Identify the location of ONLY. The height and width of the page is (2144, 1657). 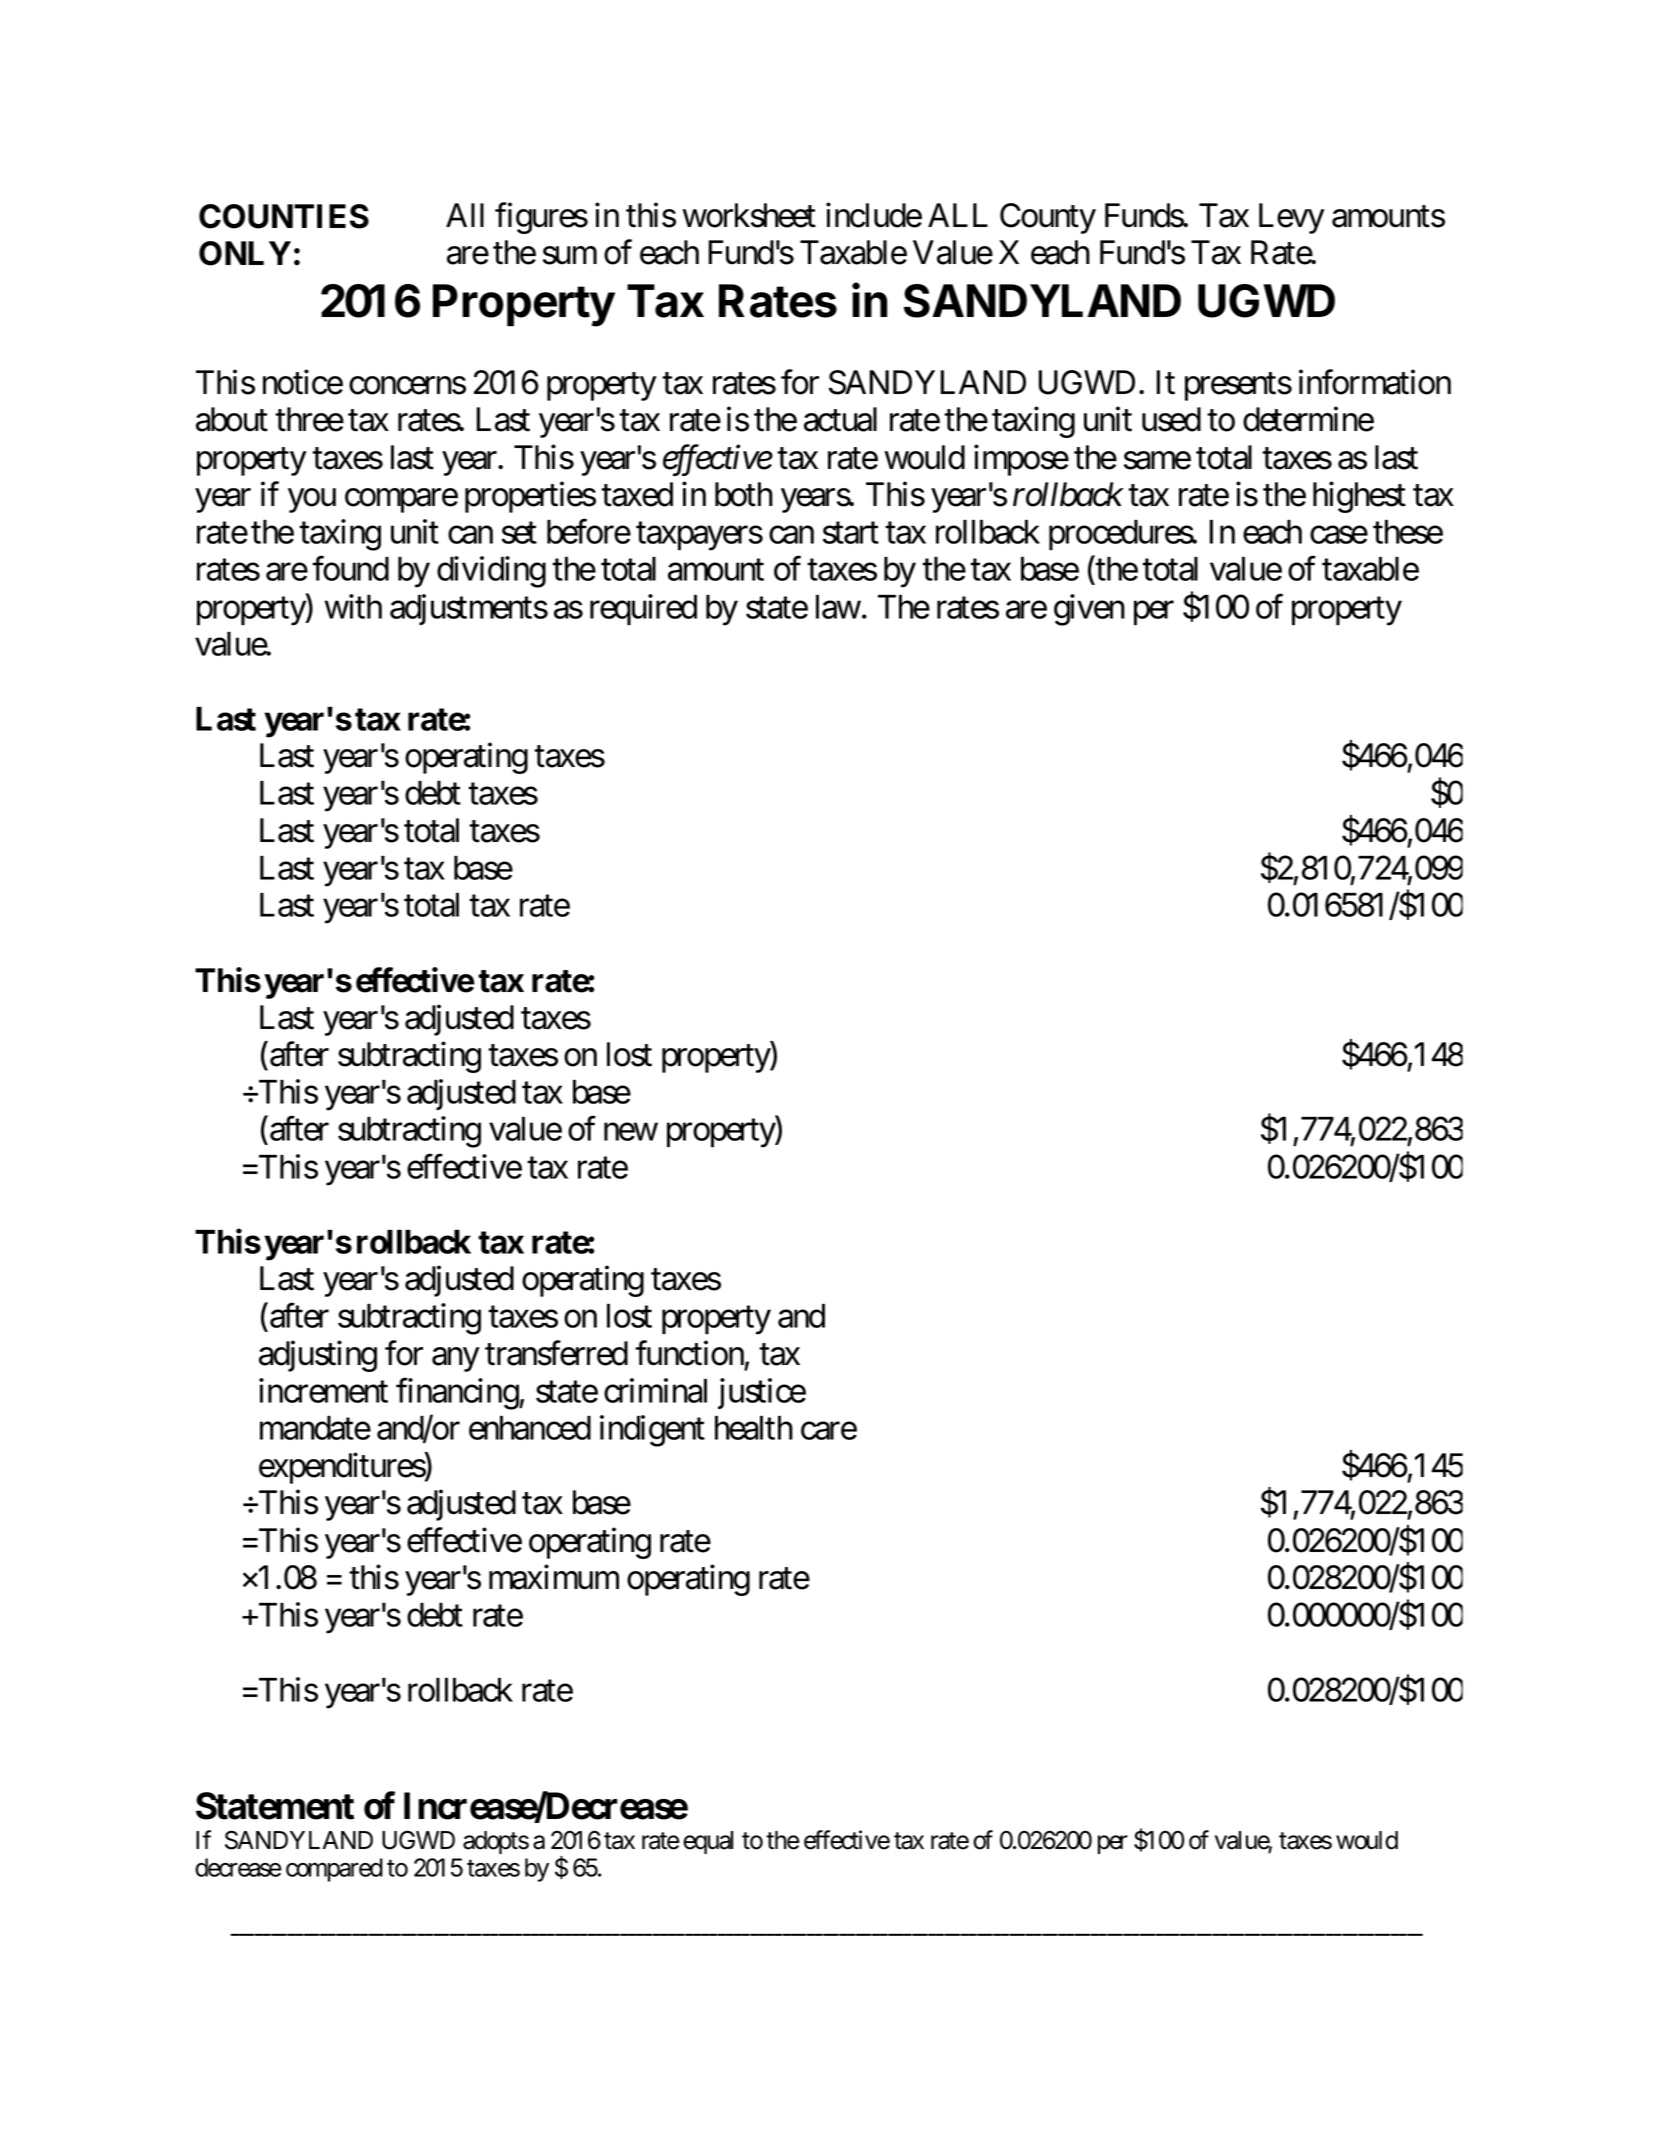
(245, 253).
